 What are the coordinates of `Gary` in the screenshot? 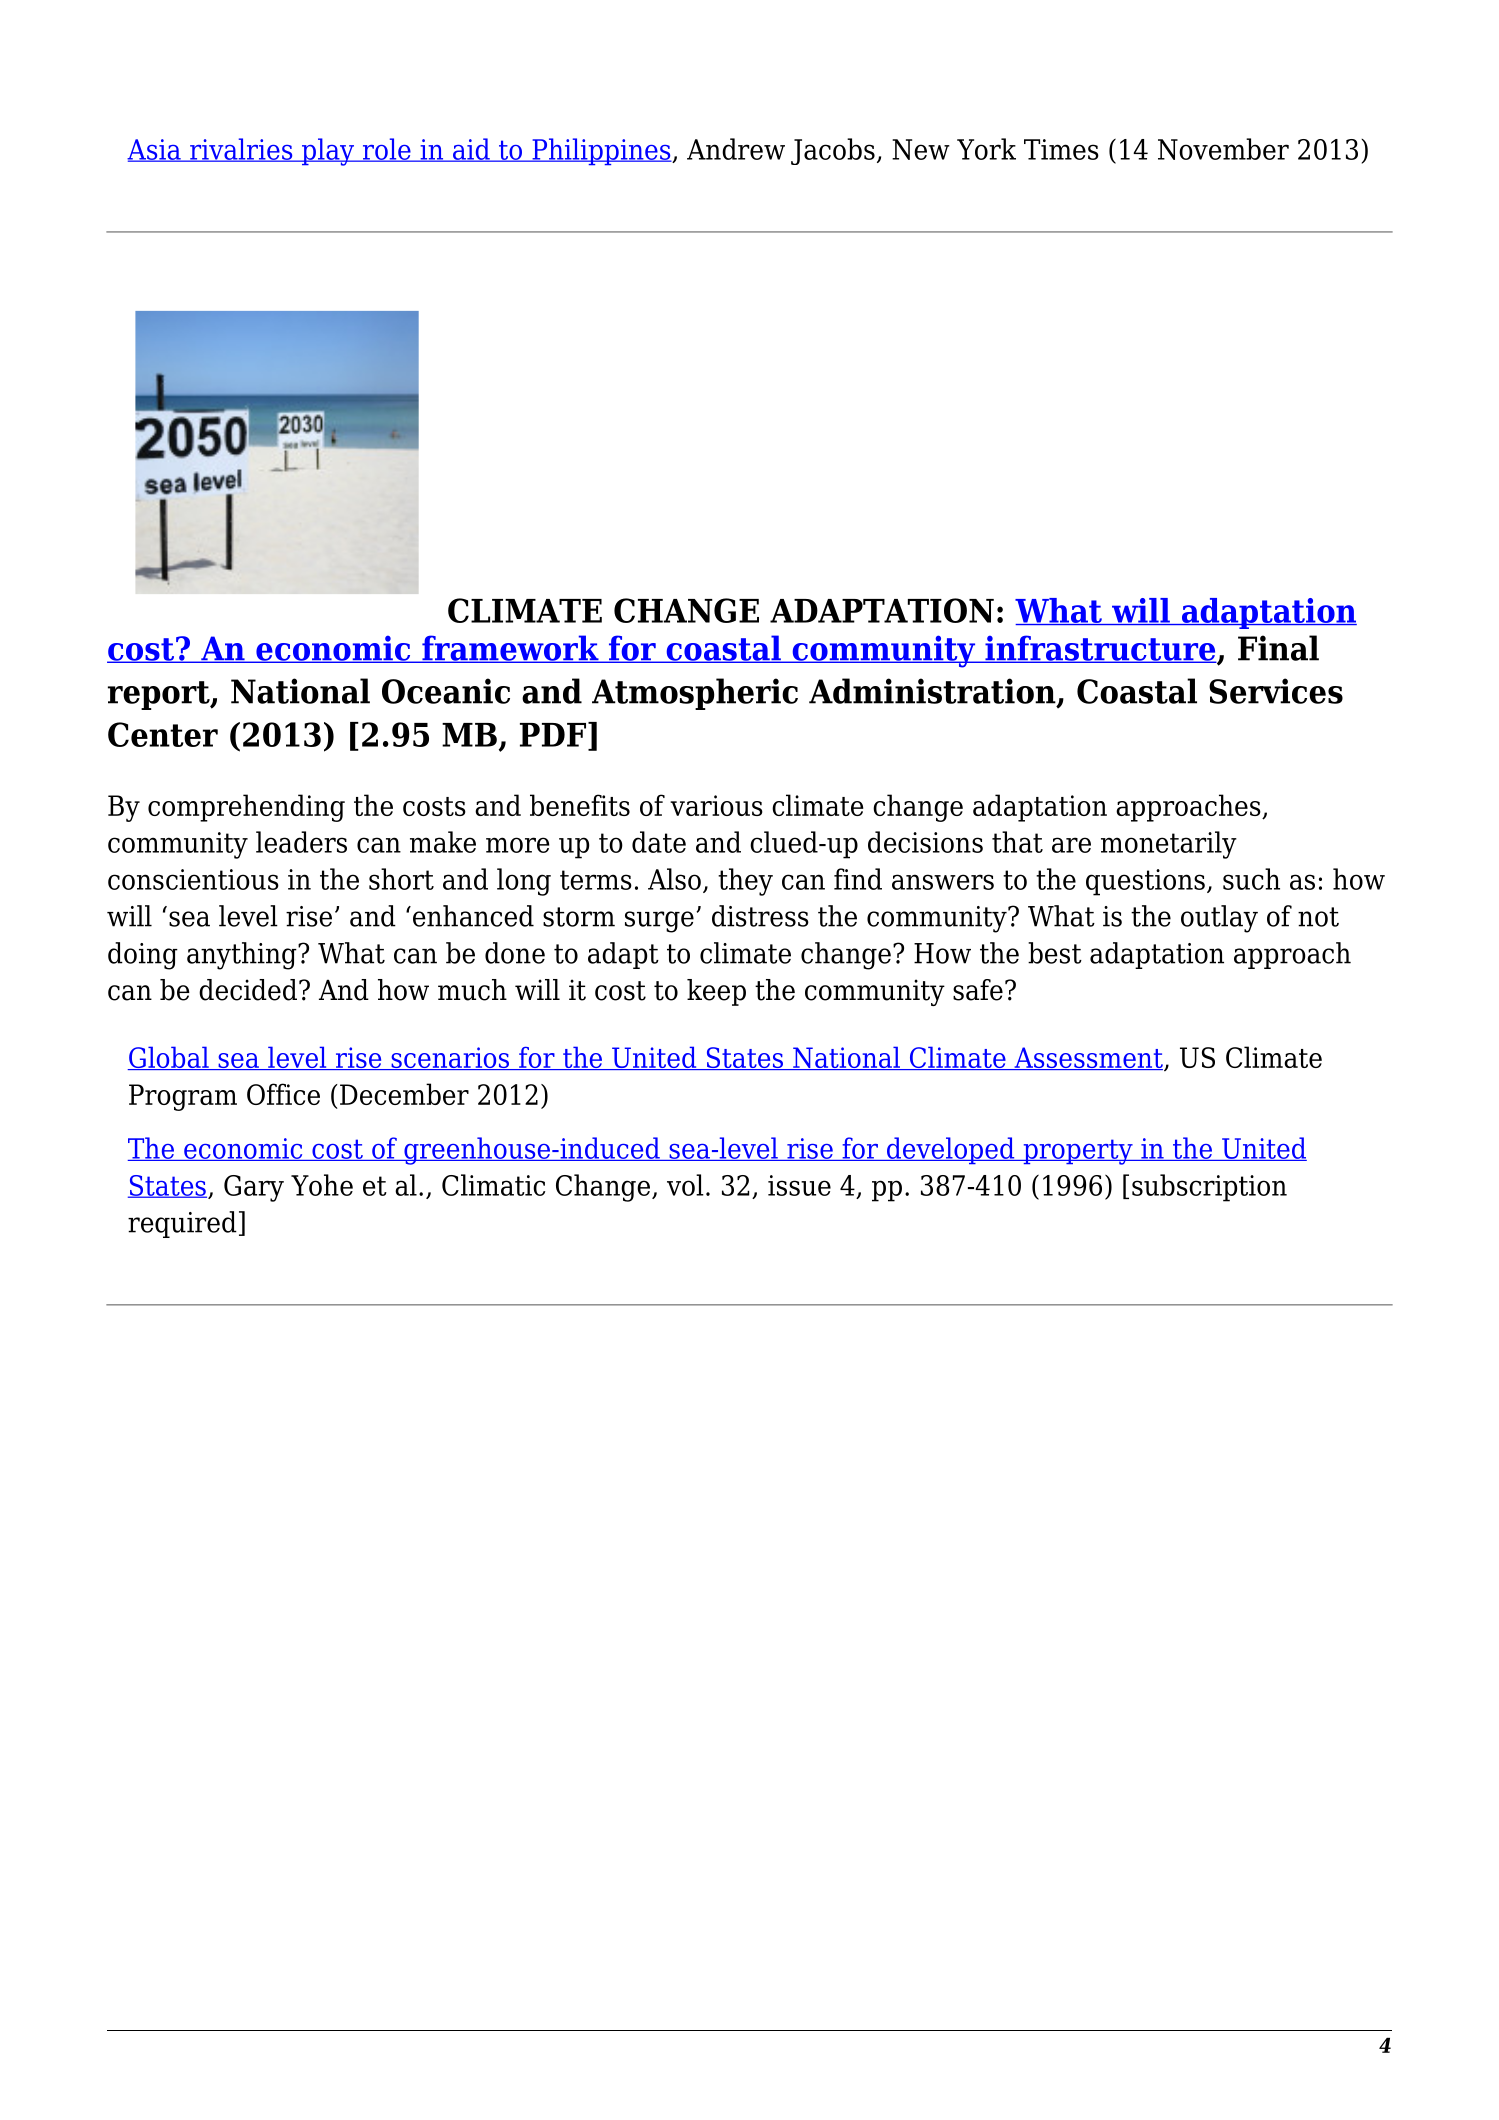 It's located at (254, 1188).
